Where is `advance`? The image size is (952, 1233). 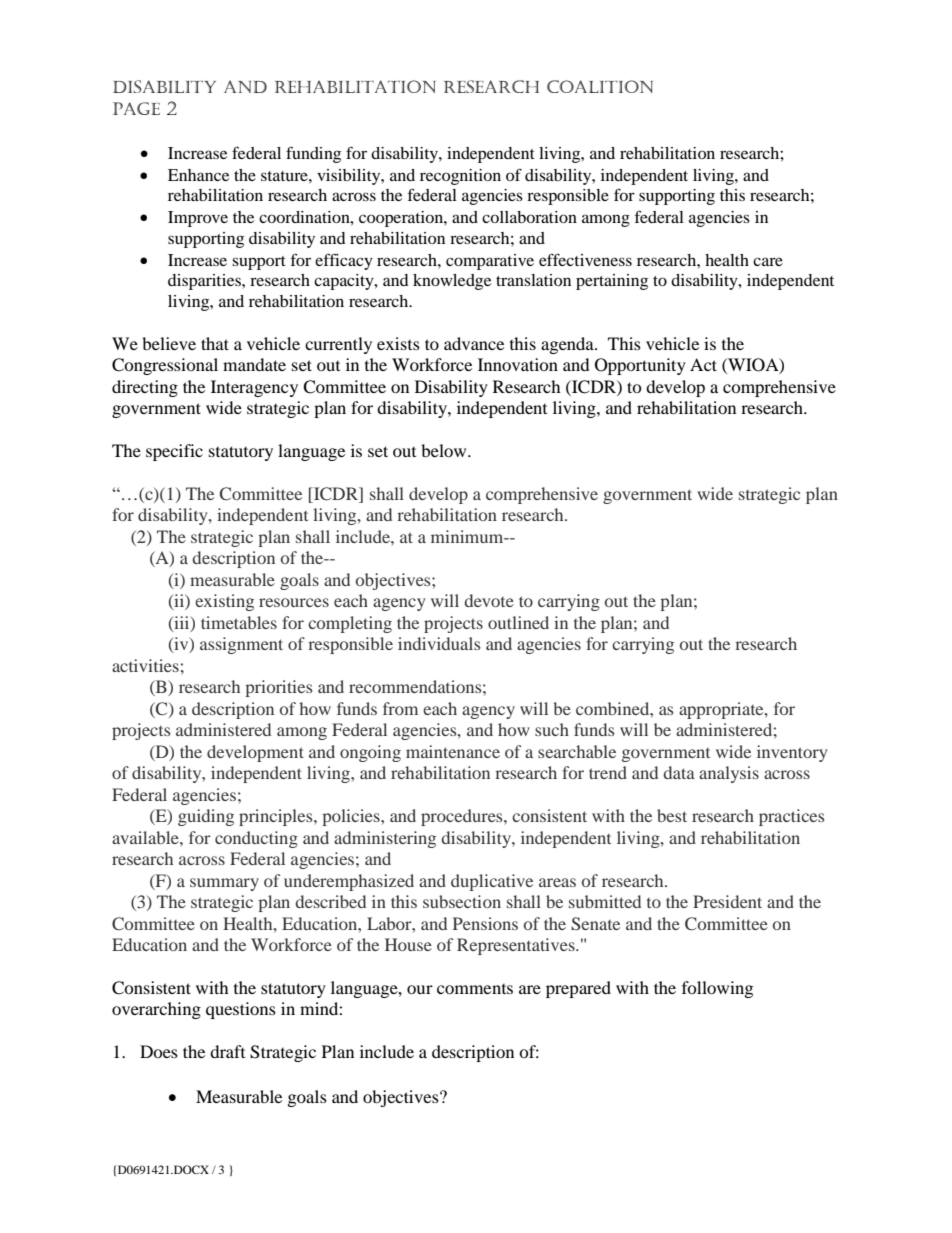
advance is located at coordinates (474, 343).
